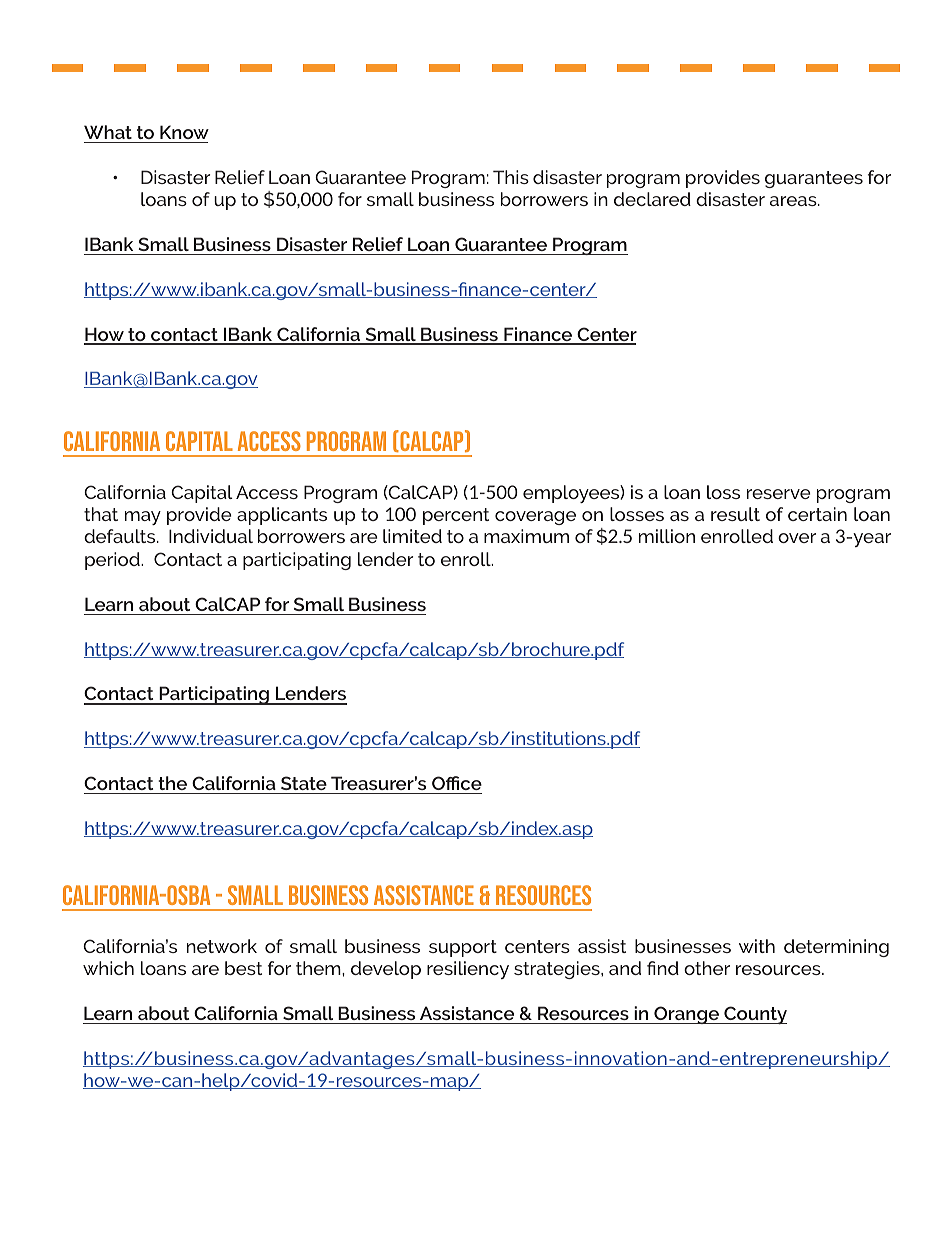  What do you see at coordinates (794, 201) in the image?
I see `areas` at bounding box center [794, 201].
